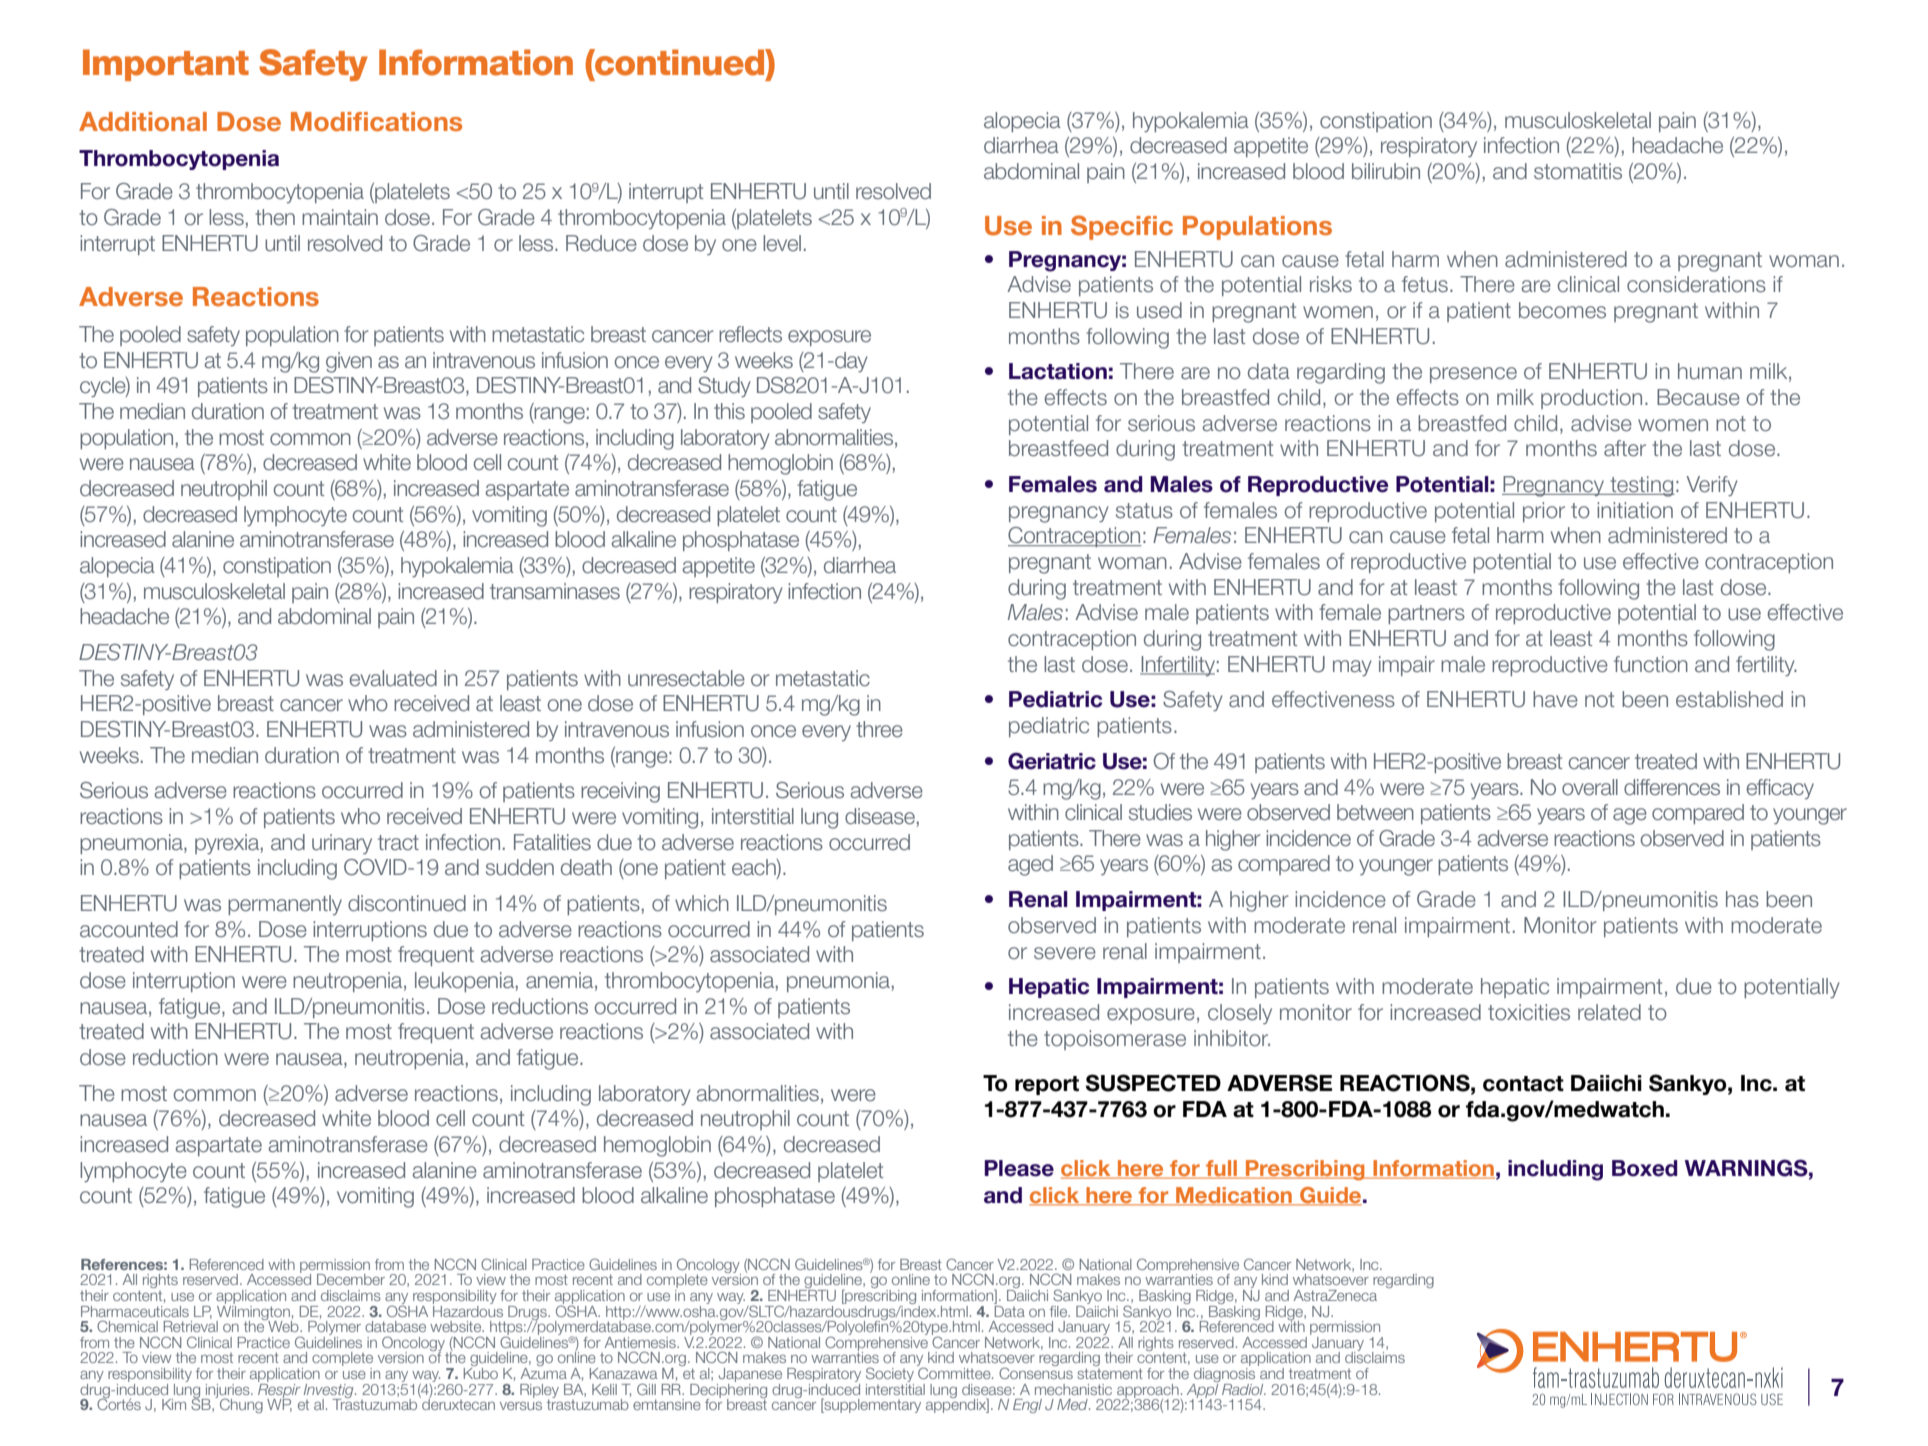 Image resolution: width=1928 pixels, height=1446 pixels. I want to click on Modifications, so click(376, 122).
